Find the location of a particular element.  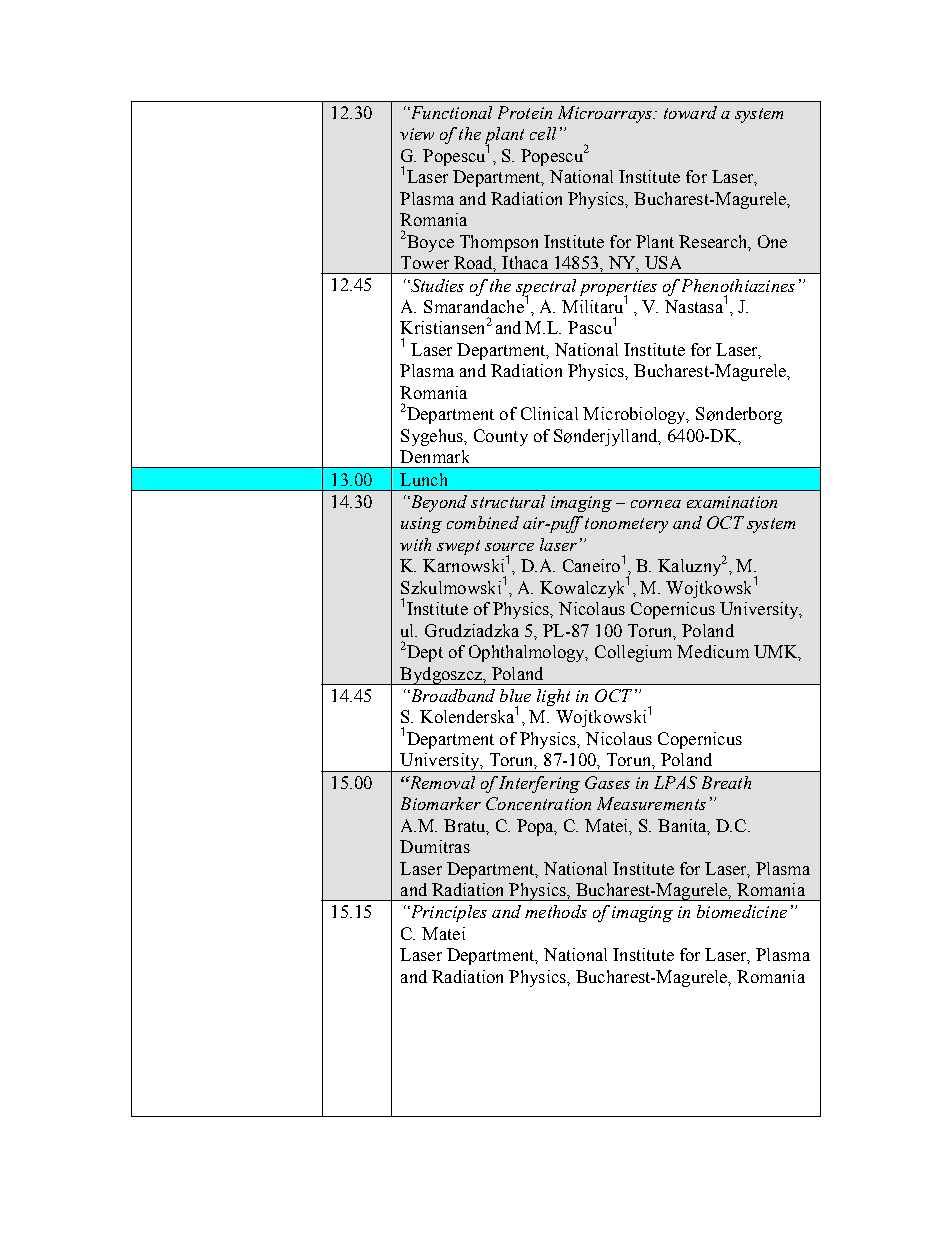

toward is located at coordinates (690, 112).
